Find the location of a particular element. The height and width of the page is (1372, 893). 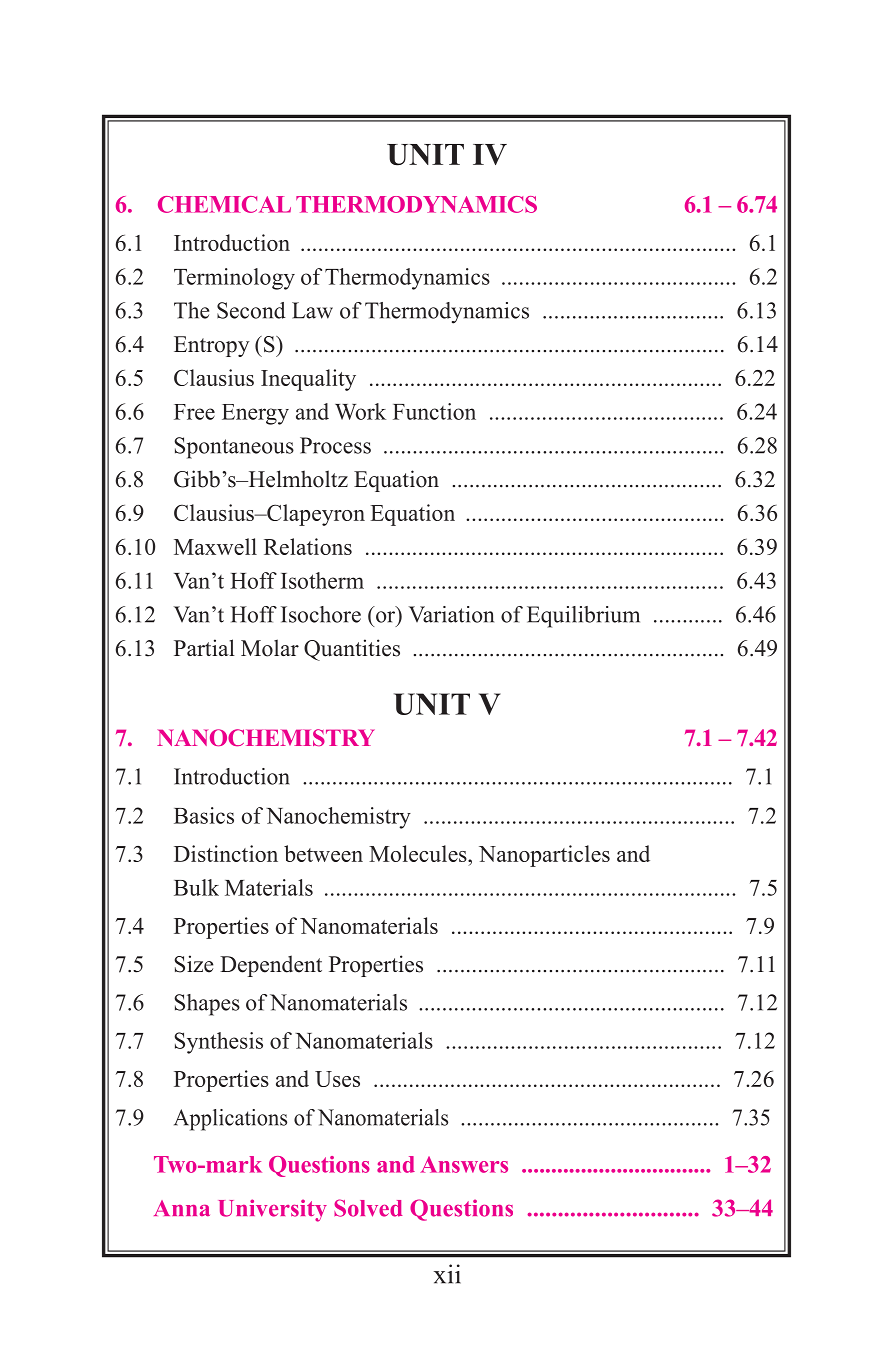

Work is located at coordinates (360, 411).
